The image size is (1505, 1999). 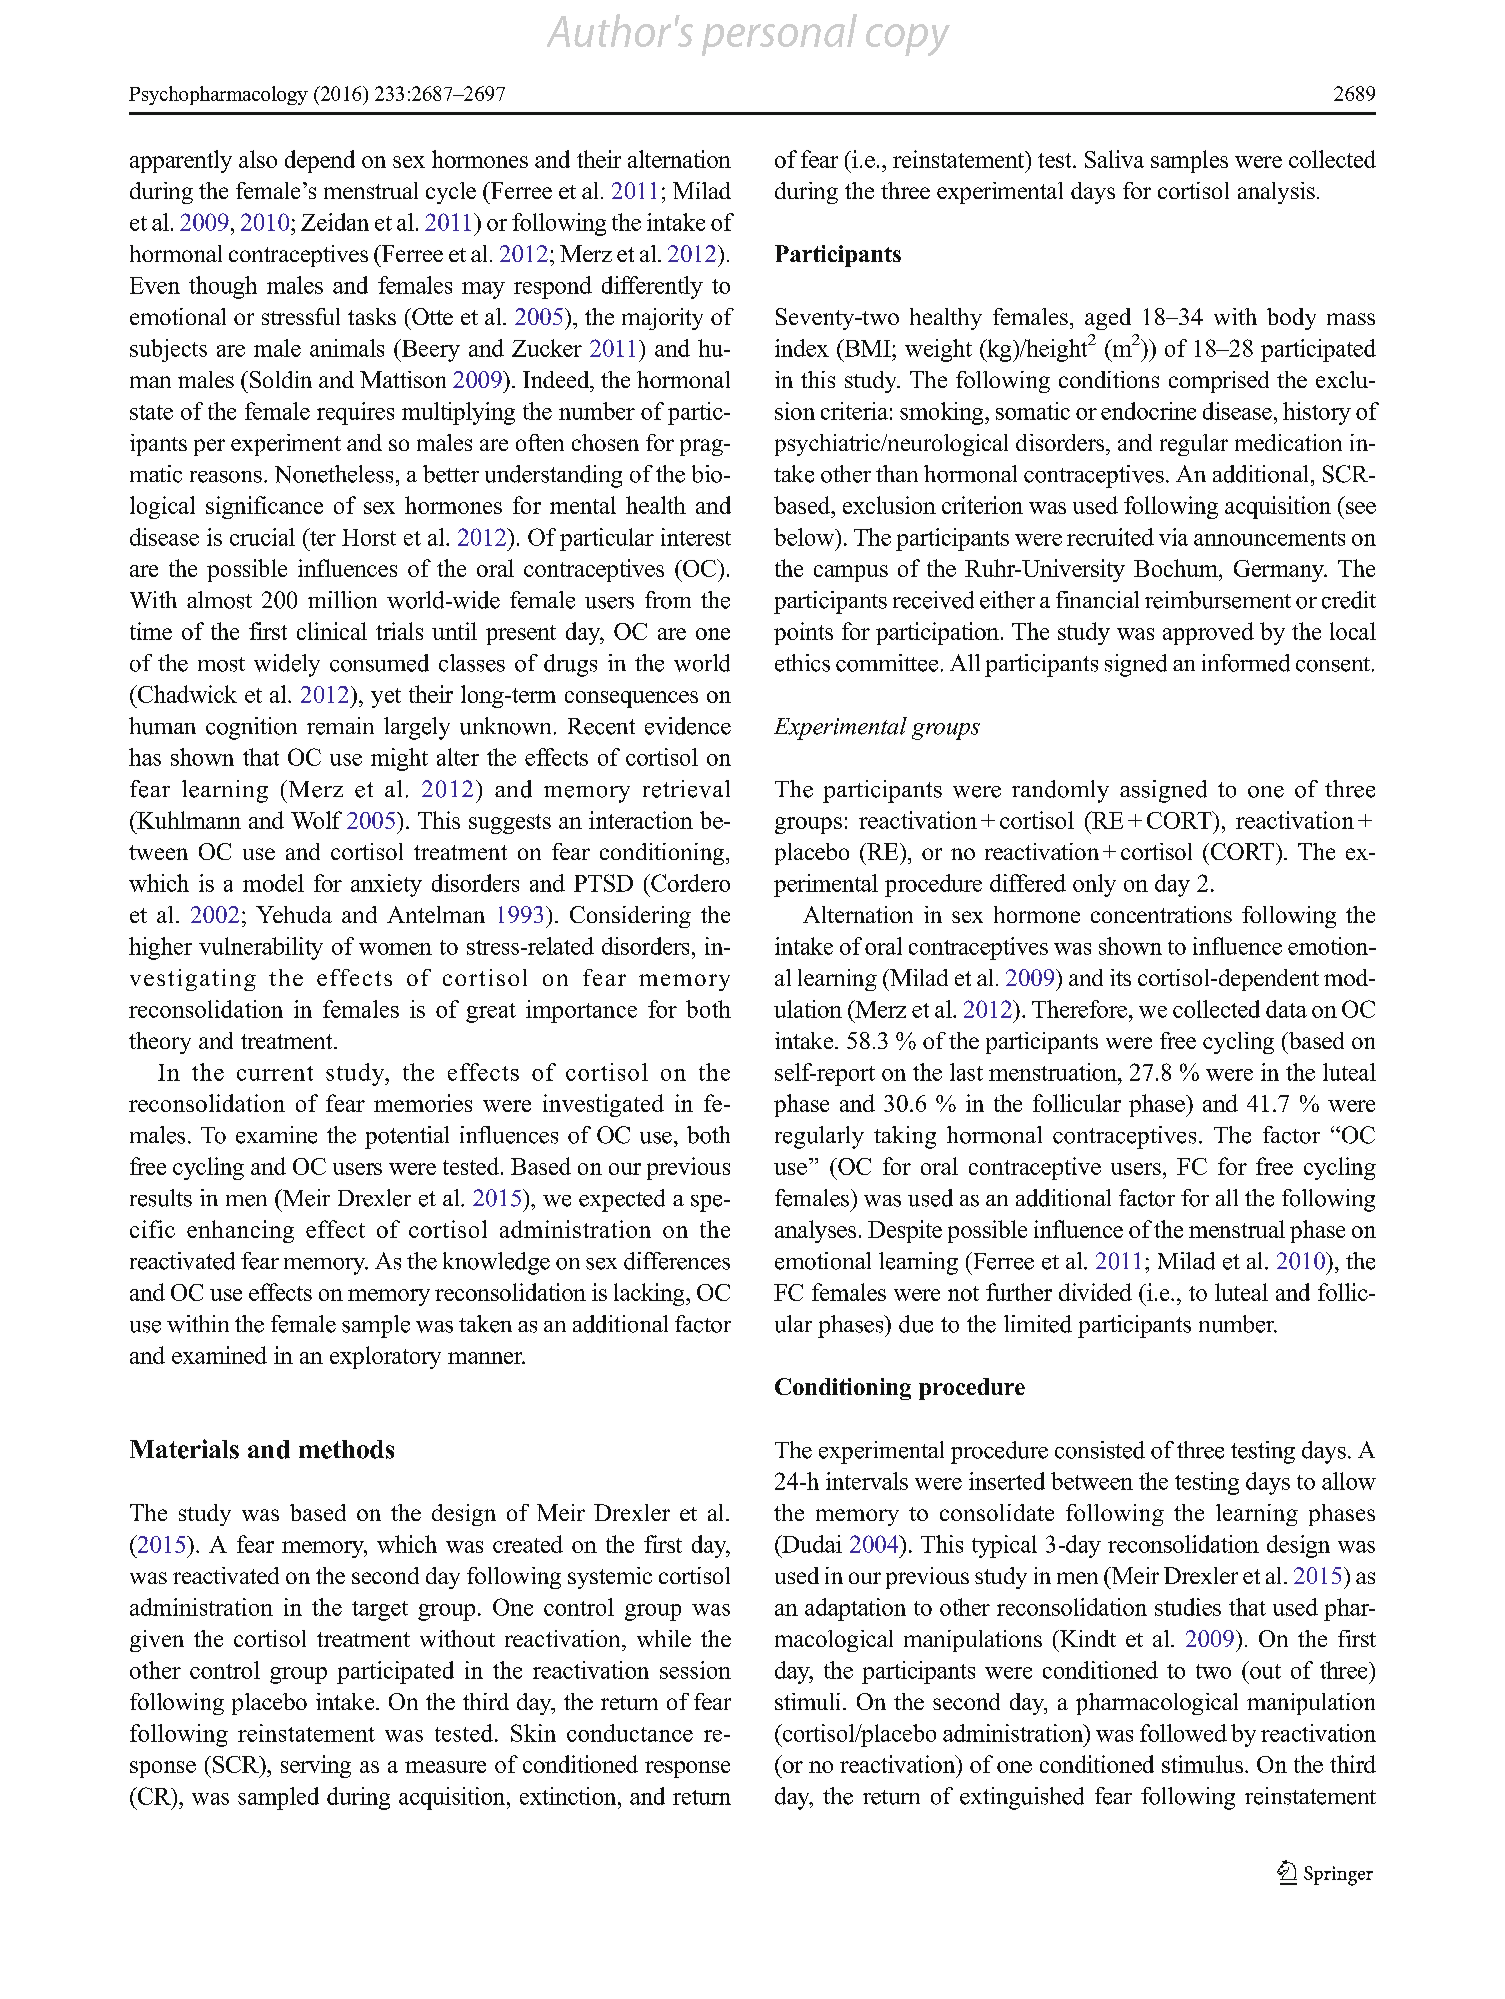 What do you see at coordinates (1114, 159) in the page?
I see `Saliva` at bounding box center [1114, 159].
